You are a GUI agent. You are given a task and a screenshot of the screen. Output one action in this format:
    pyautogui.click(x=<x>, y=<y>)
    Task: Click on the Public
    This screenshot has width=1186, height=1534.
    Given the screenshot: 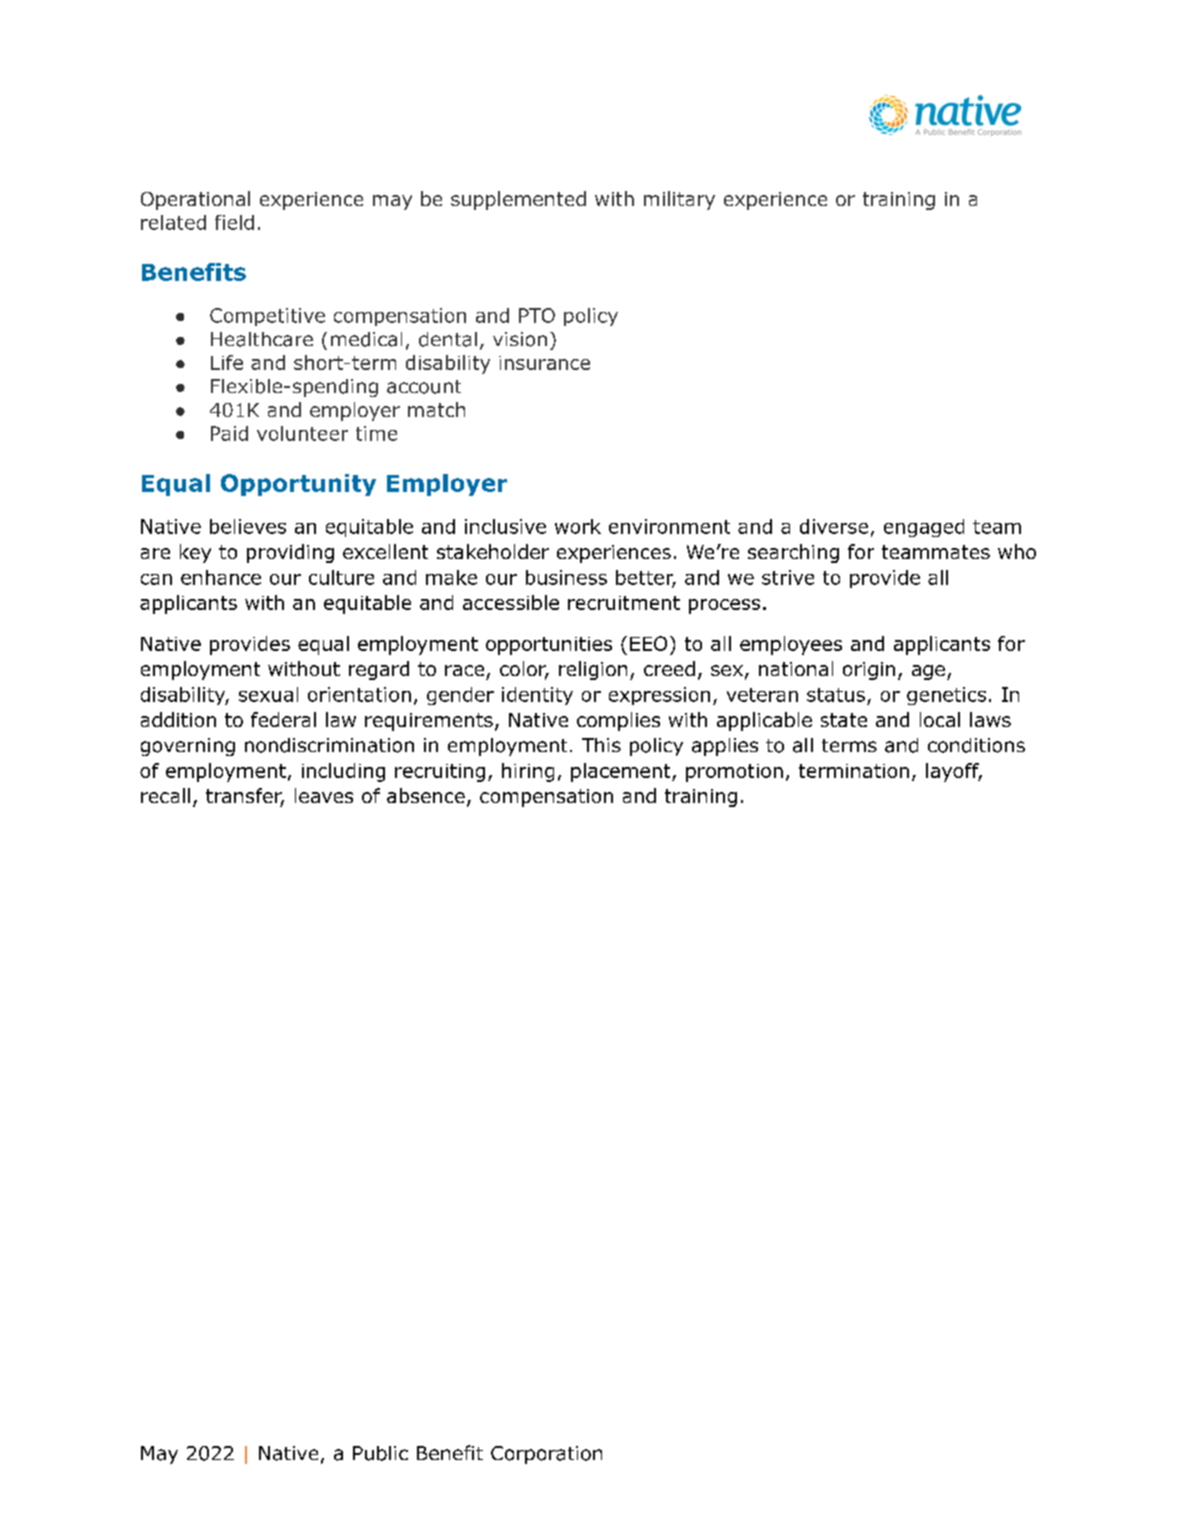 What is the action you would take?
    pyautogui.click(x=380, y=1453)
